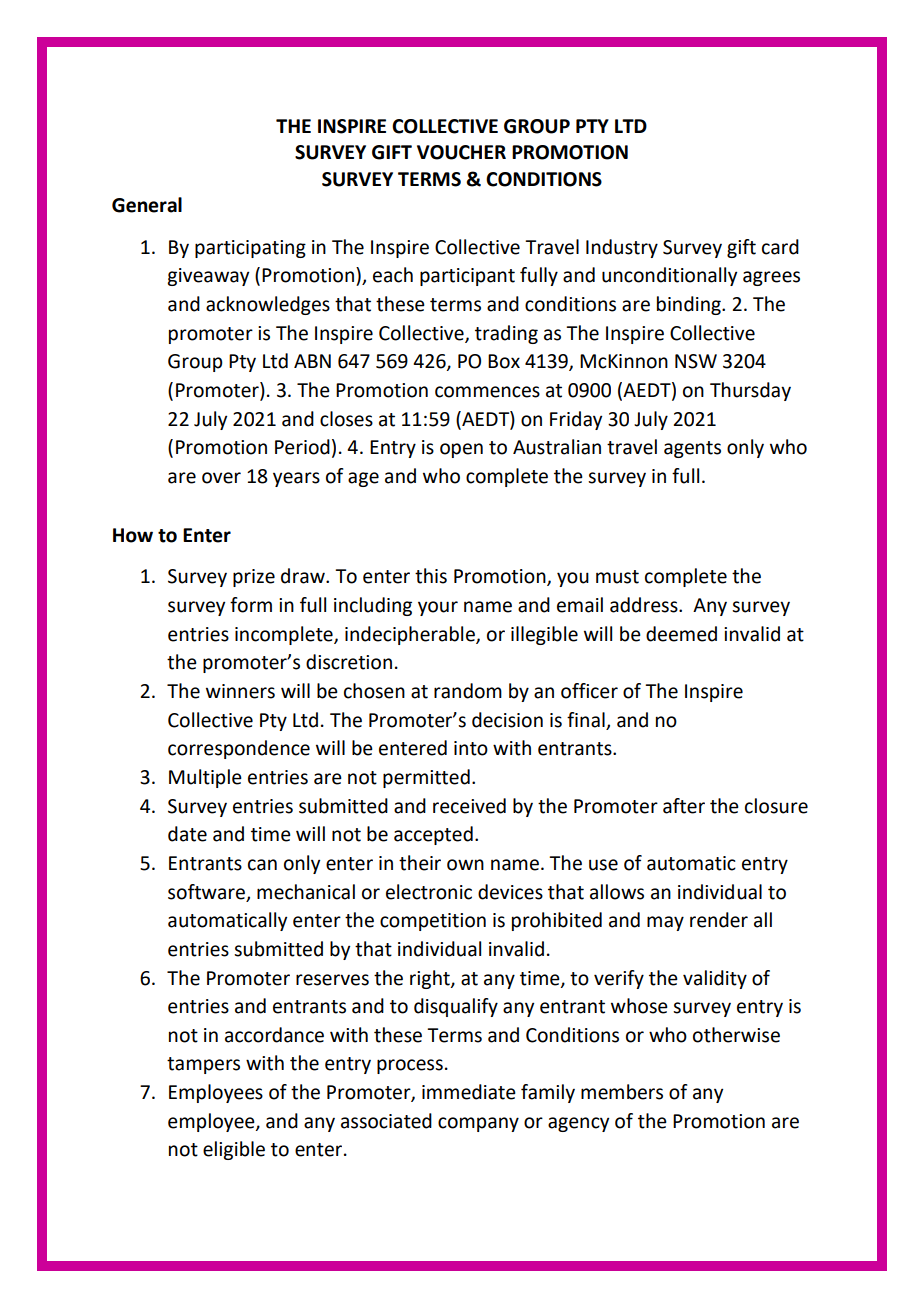  I want to click on over, so click(221, 478).
